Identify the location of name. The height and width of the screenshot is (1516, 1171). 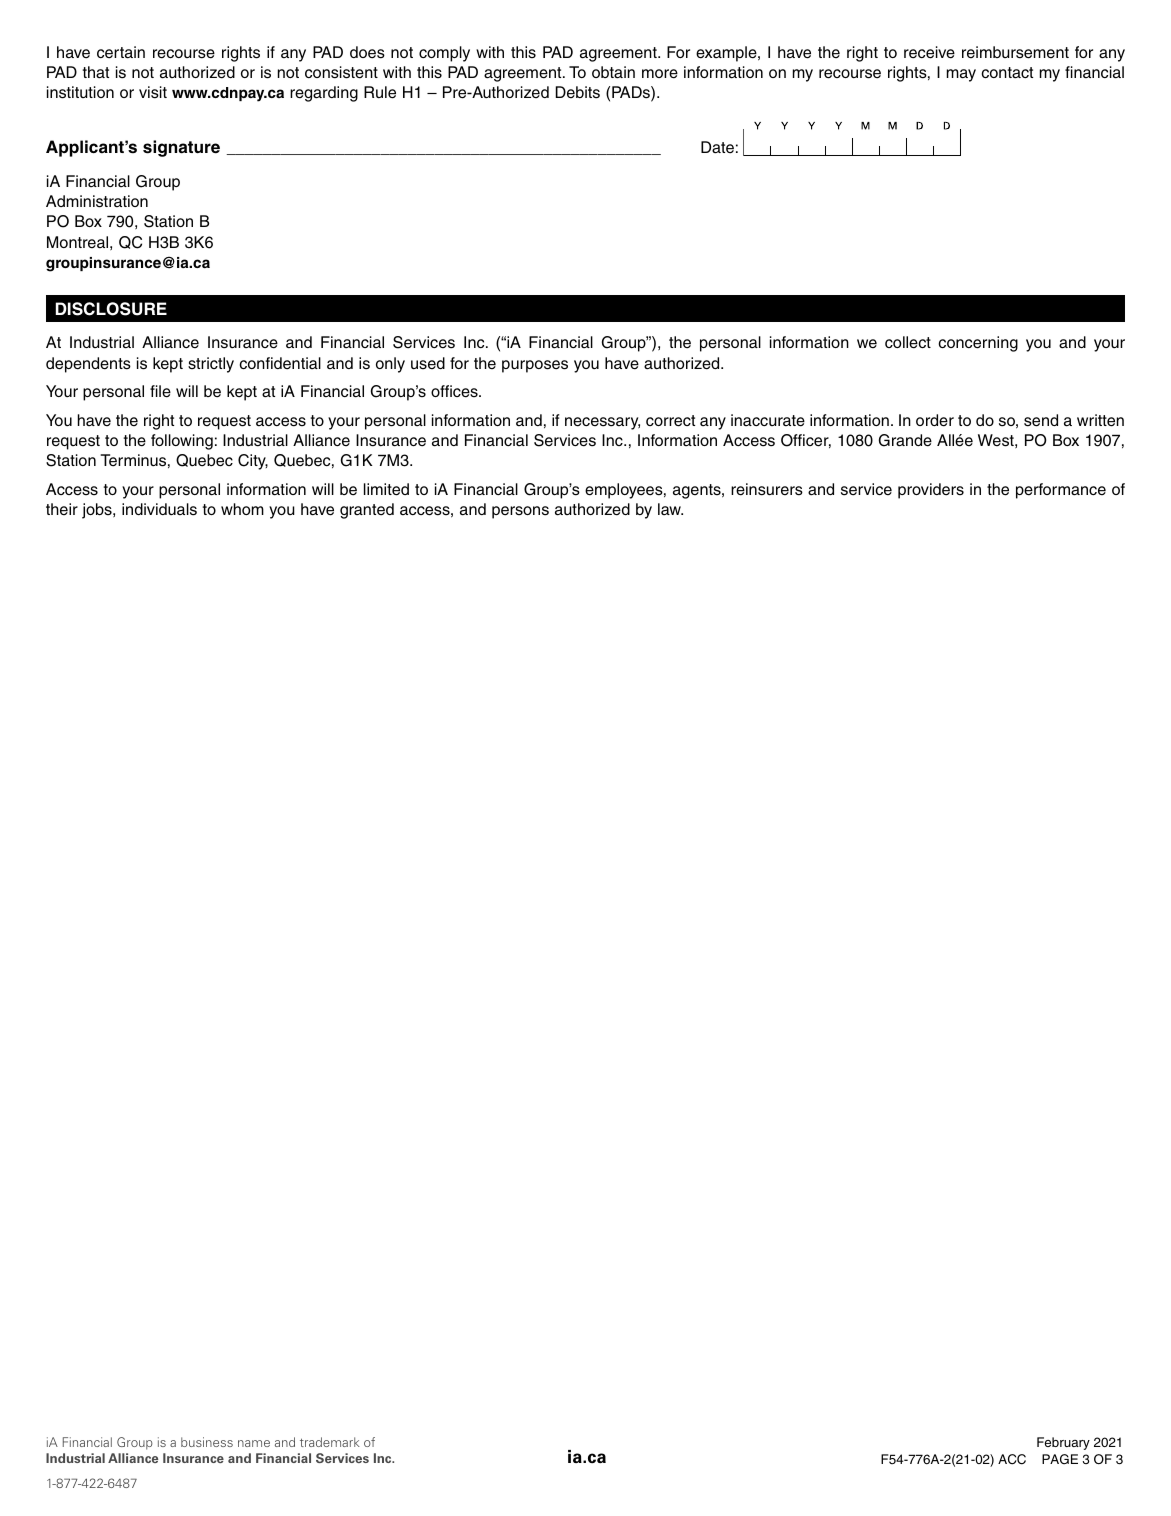
(254, 1443).
